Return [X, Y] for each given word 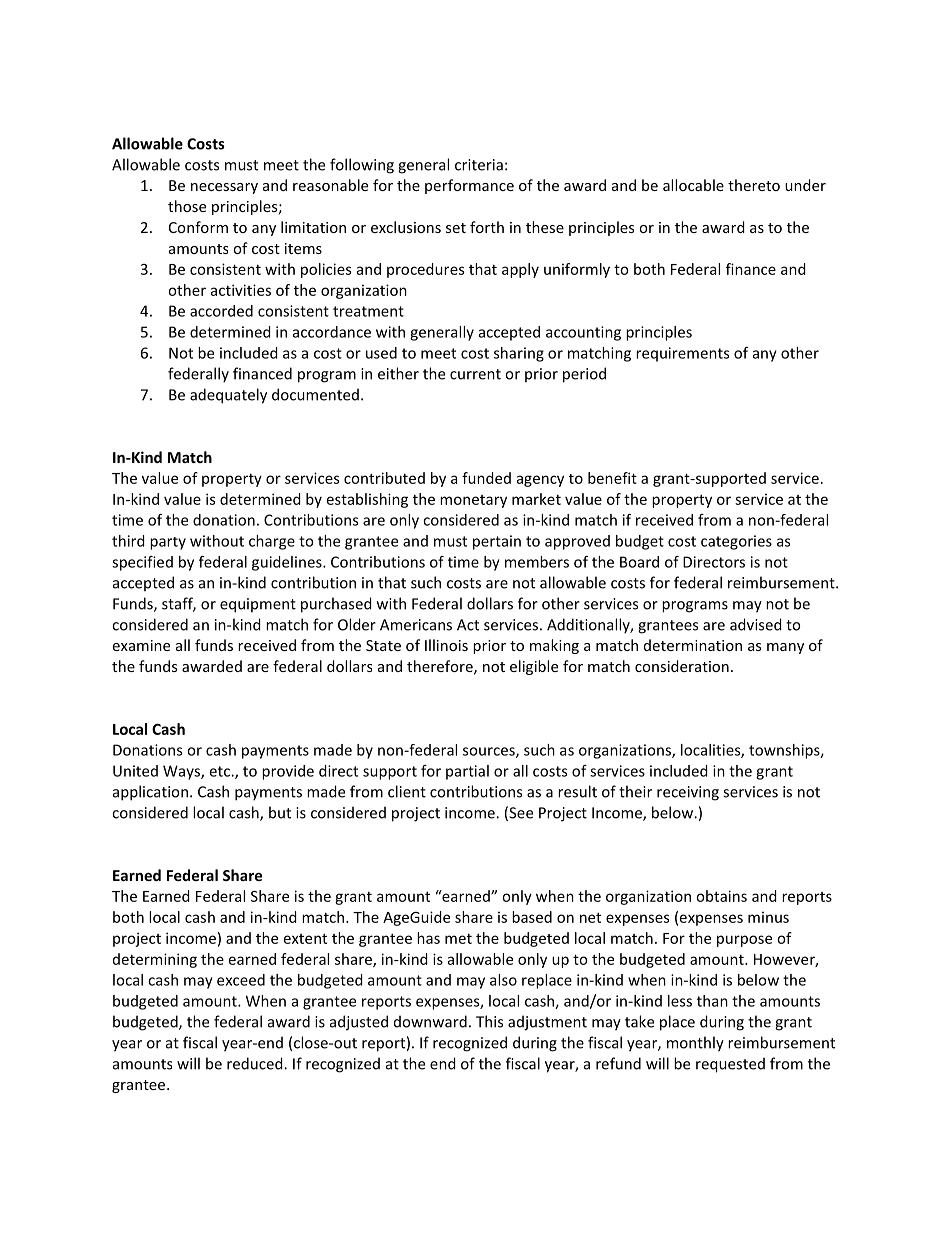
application [150, 793]
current [475, 374]
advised [756, 624]
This [489, 1021]
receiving [688, 793]
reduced [256, 1063]
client [407, 791]
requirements [682, 354]
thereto [754, 185]
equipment [258, 605]
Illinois [446, 645]
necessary [224, 188]
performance [469, 186]
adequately [228, 396]
